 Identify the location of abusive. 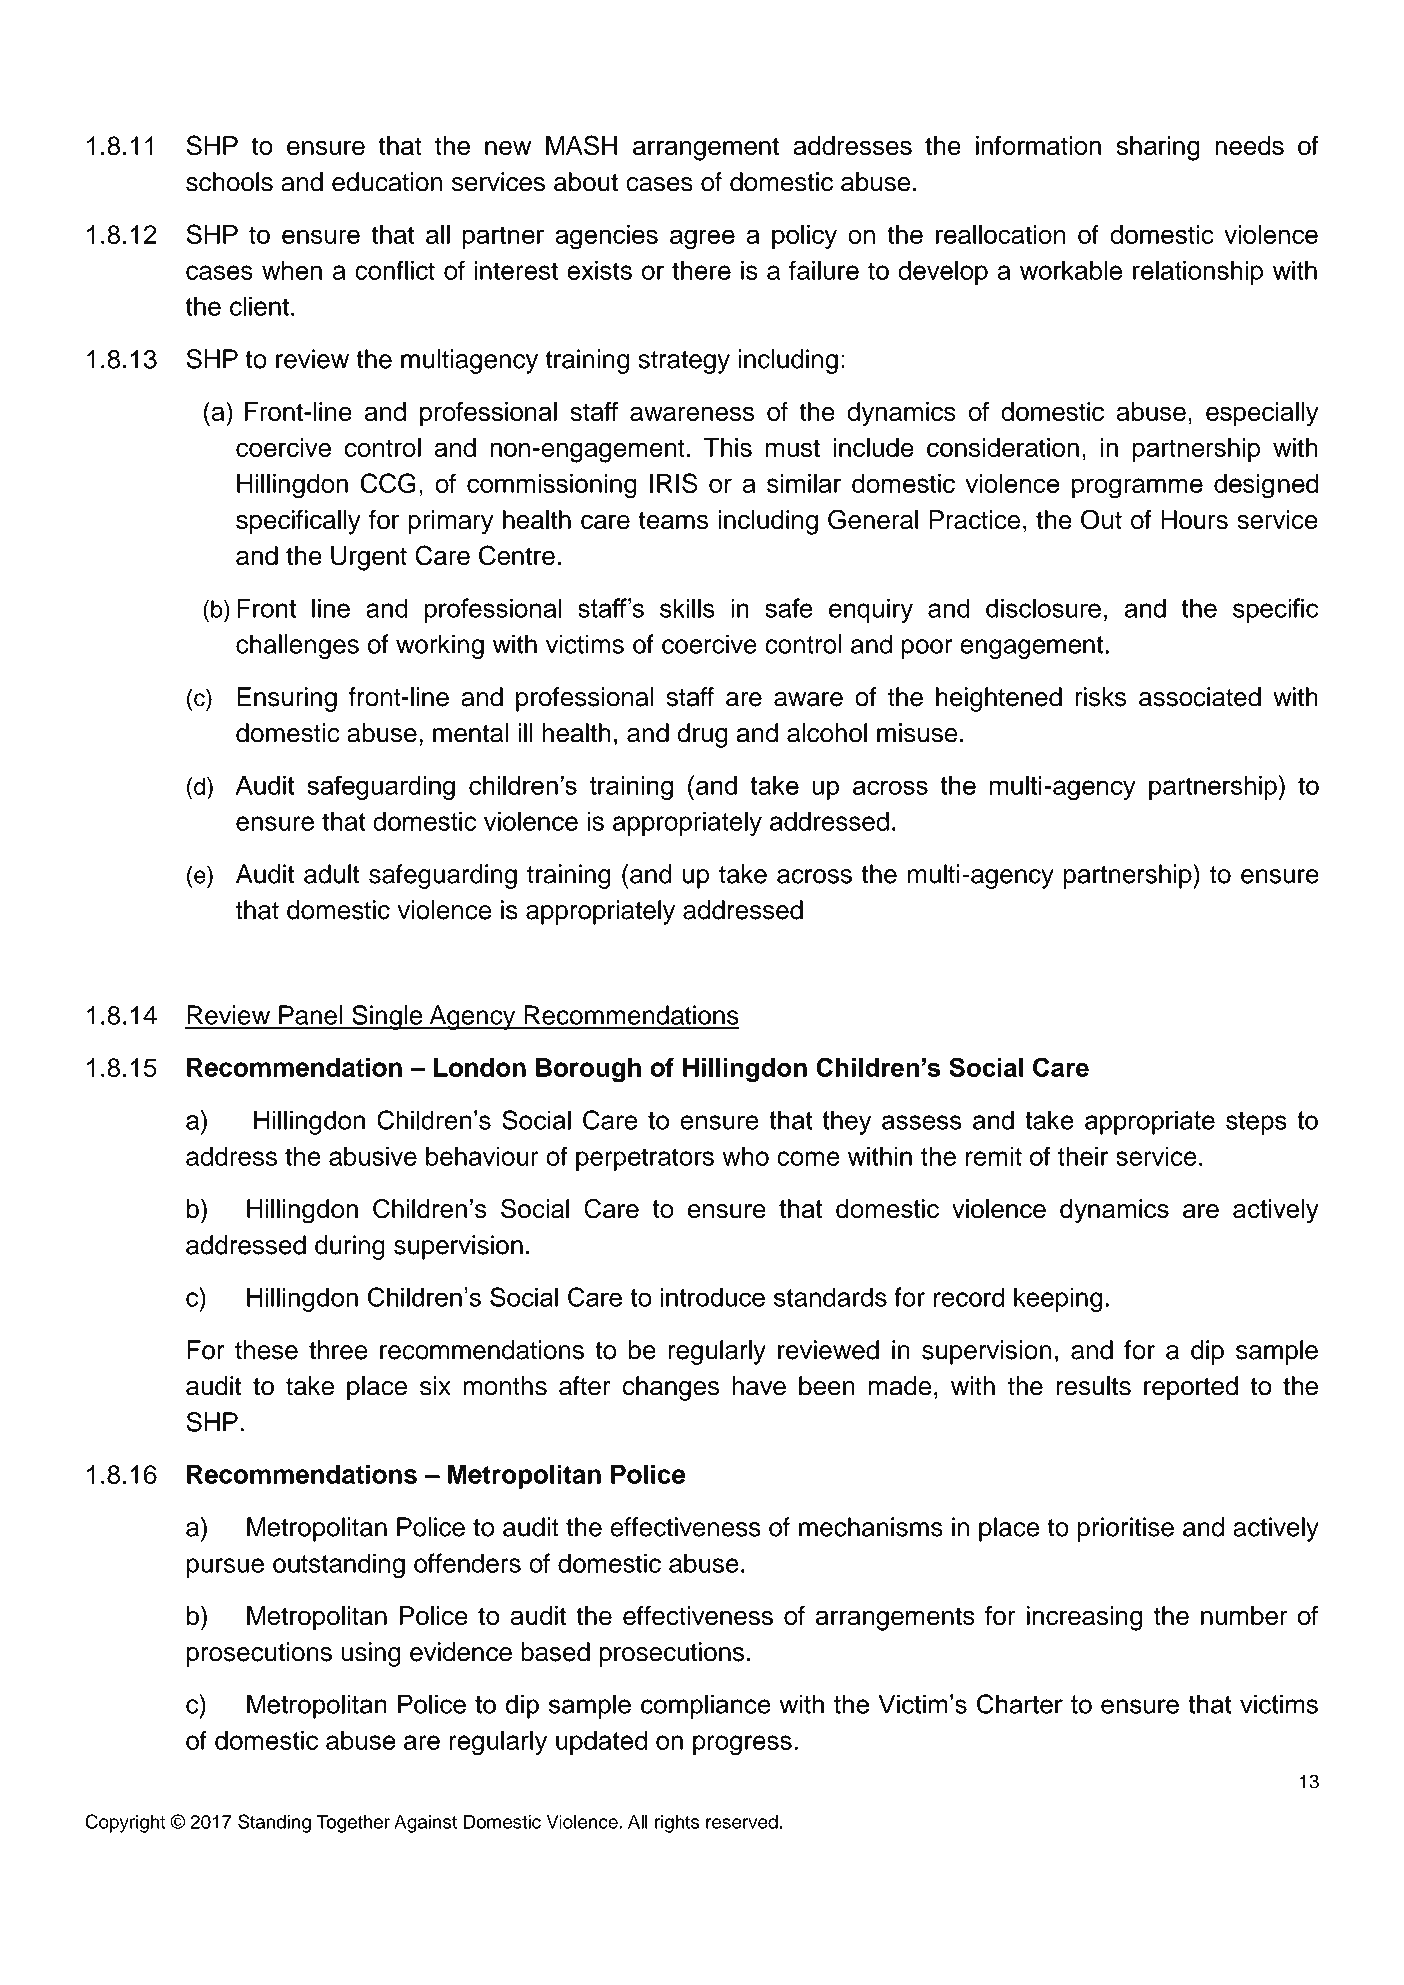
(373, 1156).
